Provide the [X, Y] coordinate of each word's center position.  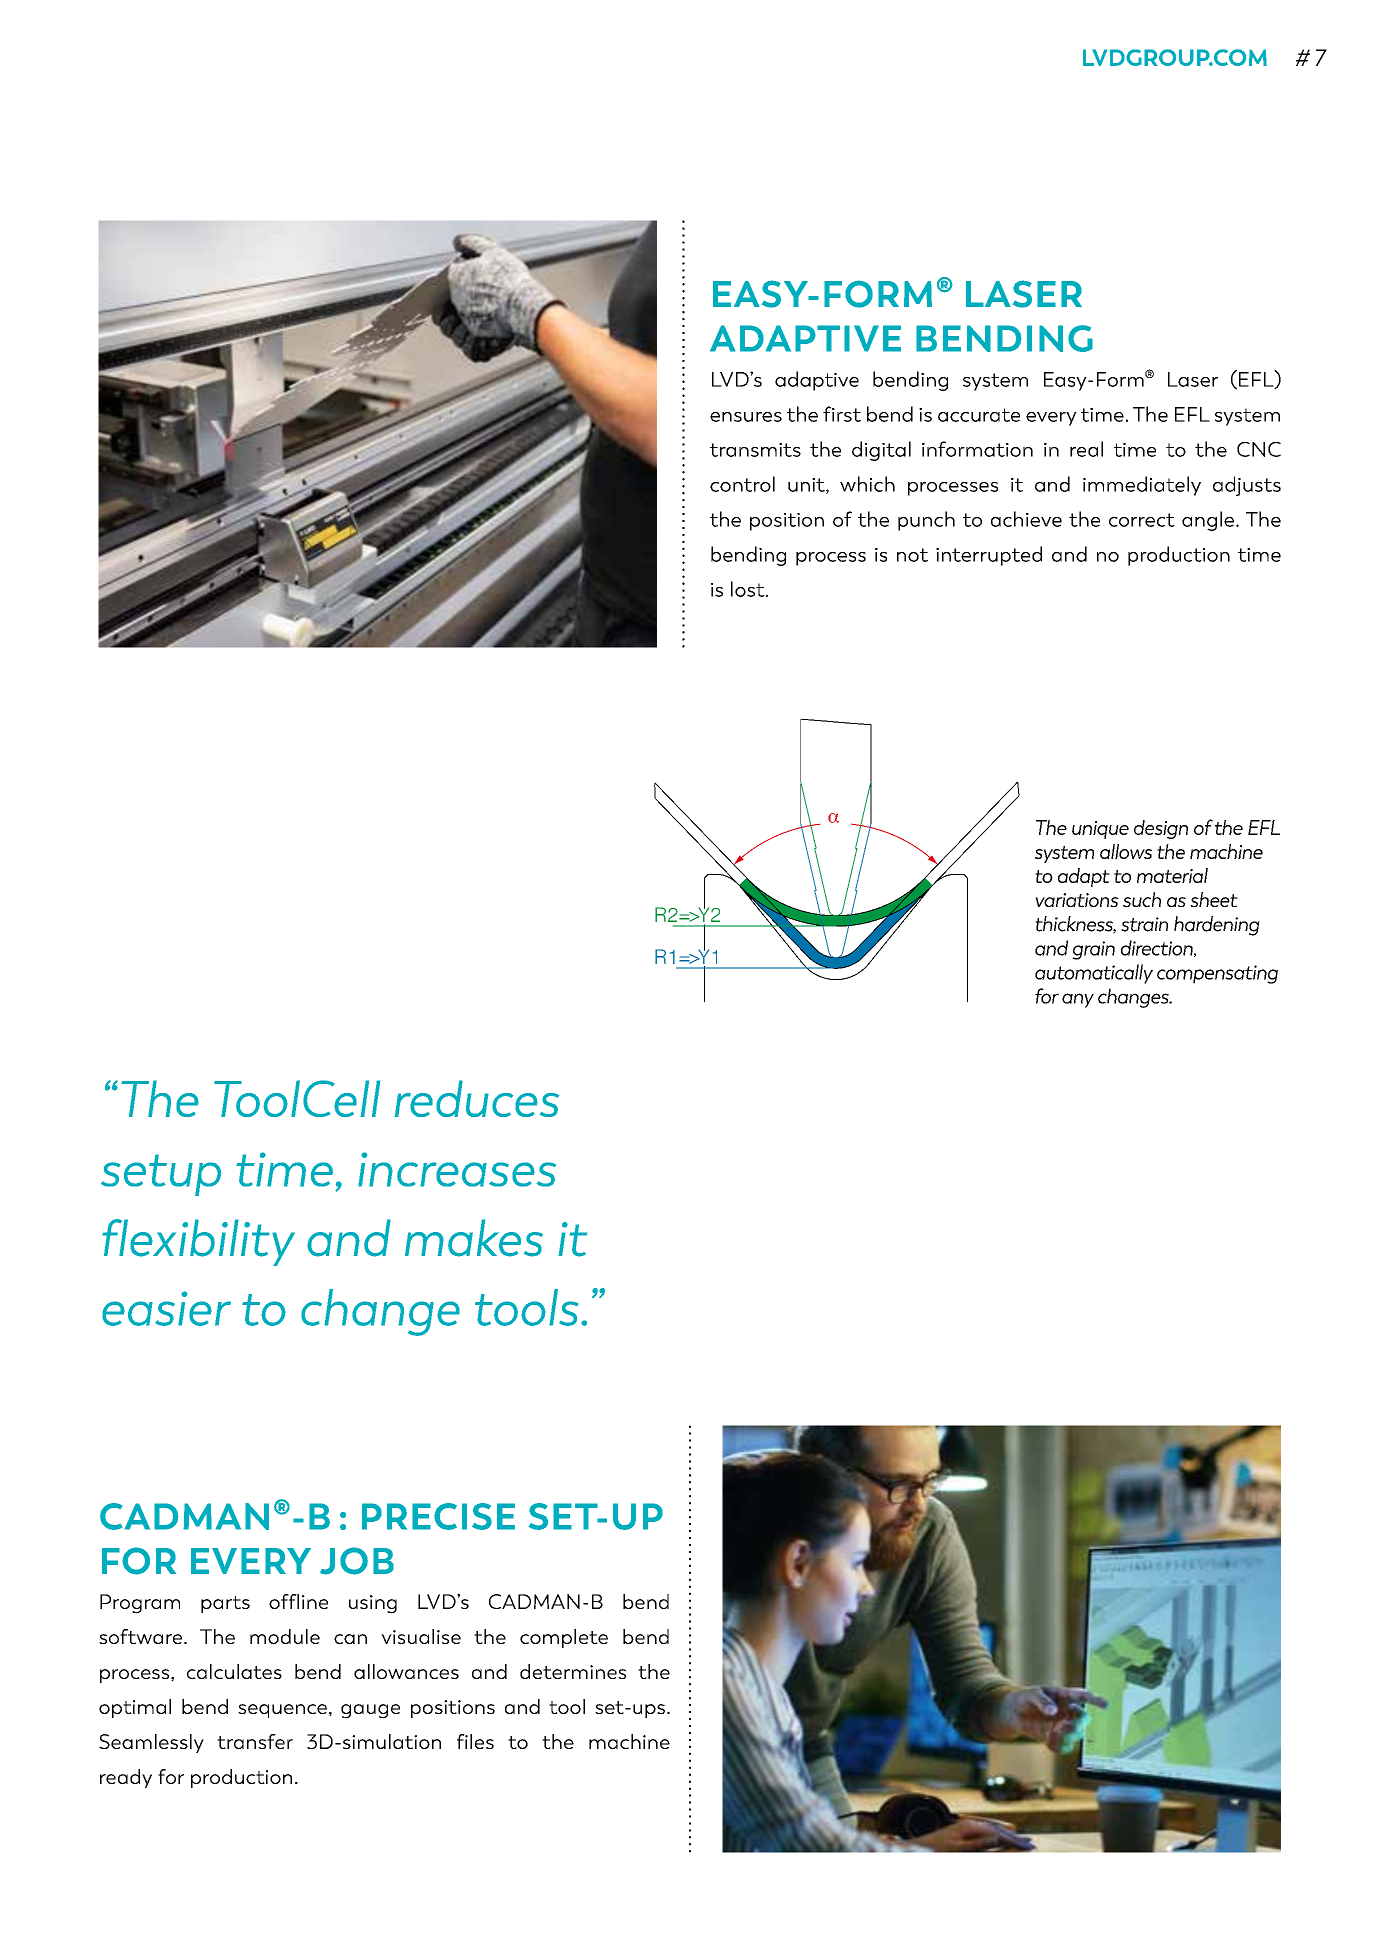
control [742, 484]
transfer [255, 1741]
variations [1077, 900]
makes [474, 1238]
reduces [477, 1098]
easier [166, 1308]
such [1142, 899]
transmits [755, 450]
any [1078, 1000]
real [1086, 449]
